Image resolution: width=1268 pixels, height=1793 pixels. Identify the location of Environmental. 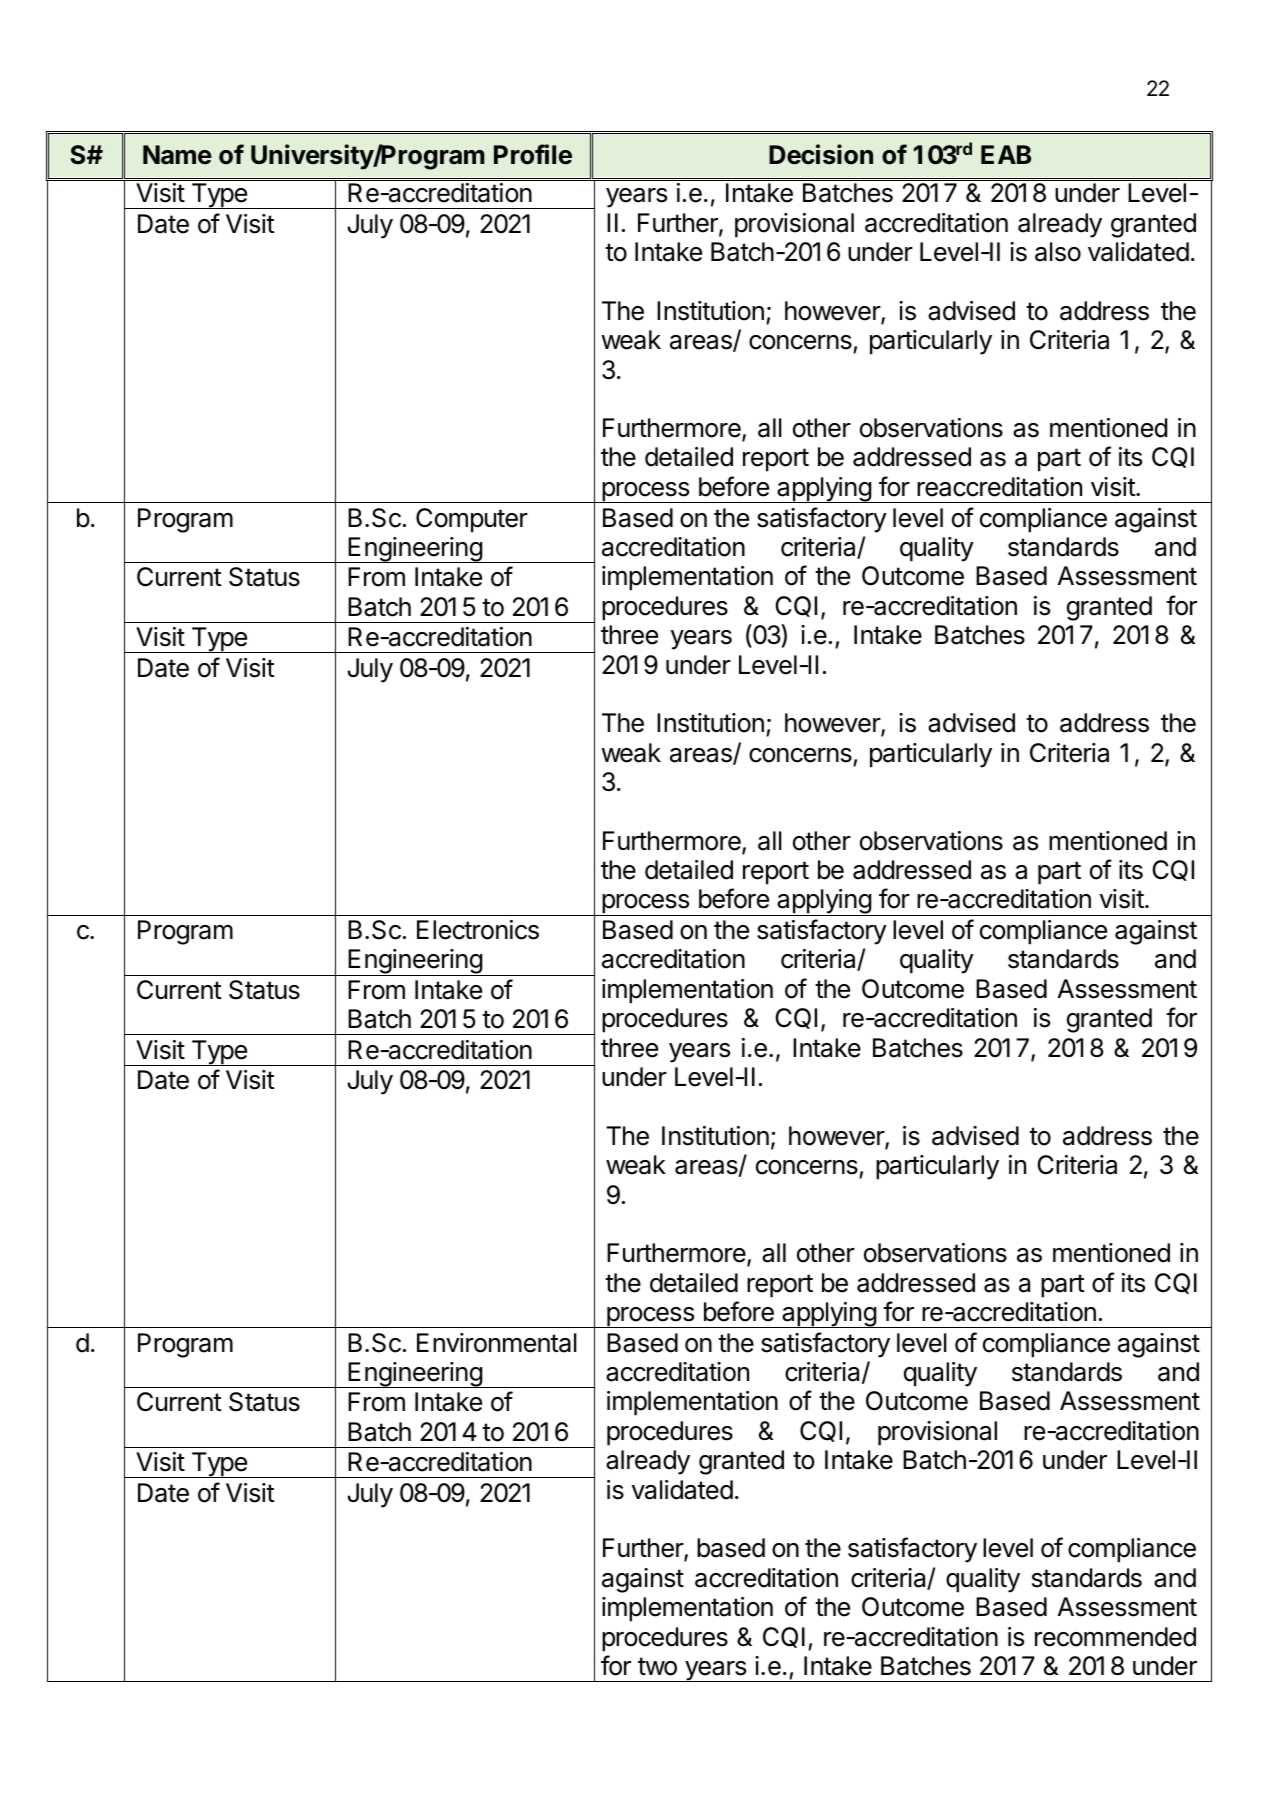
(497, 1343).
